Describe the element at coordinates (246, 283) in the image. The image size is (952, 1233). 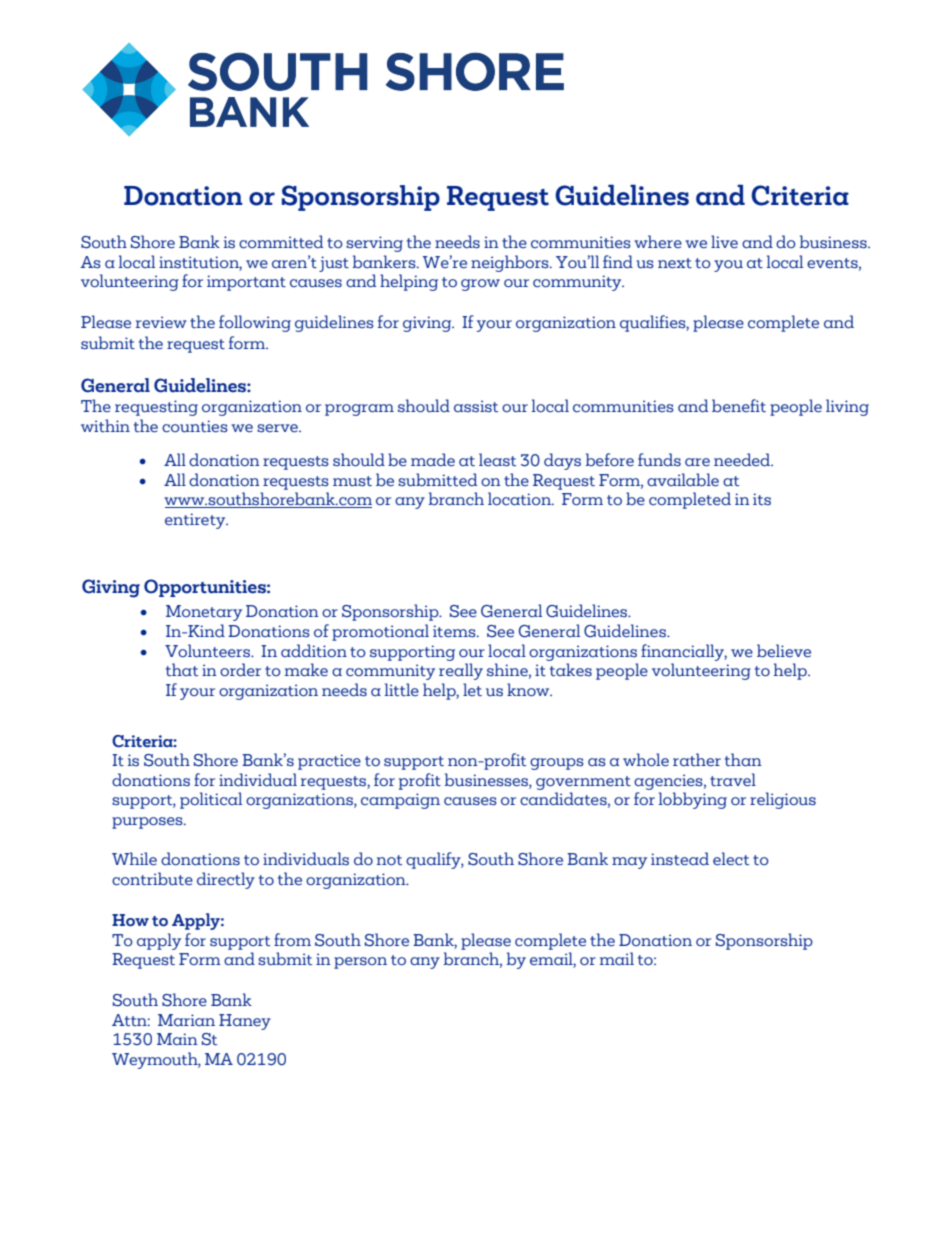
I see `important` at that location.
